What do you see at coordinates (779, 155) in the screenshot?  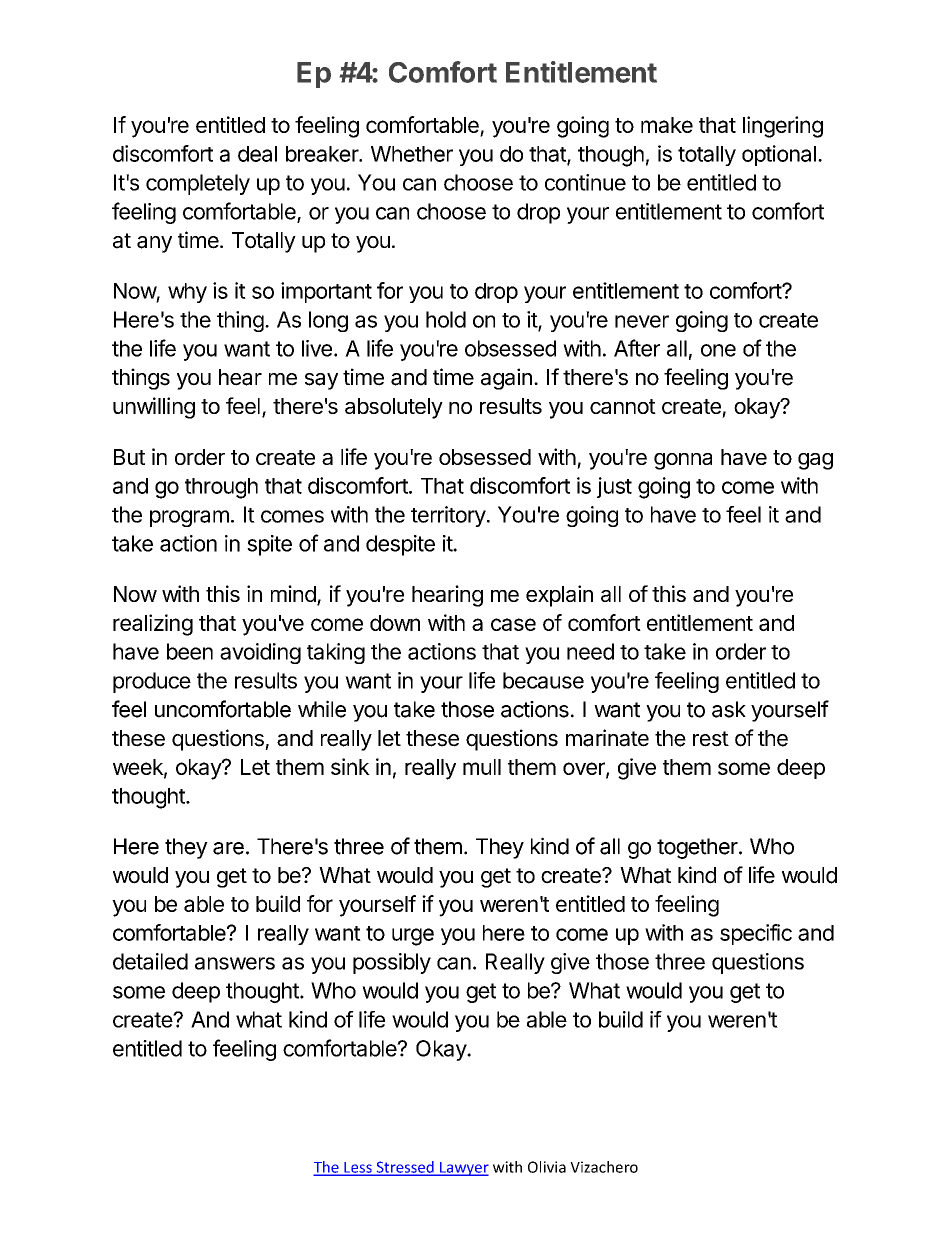 I see `optional` at bounding box center [779, 155].
